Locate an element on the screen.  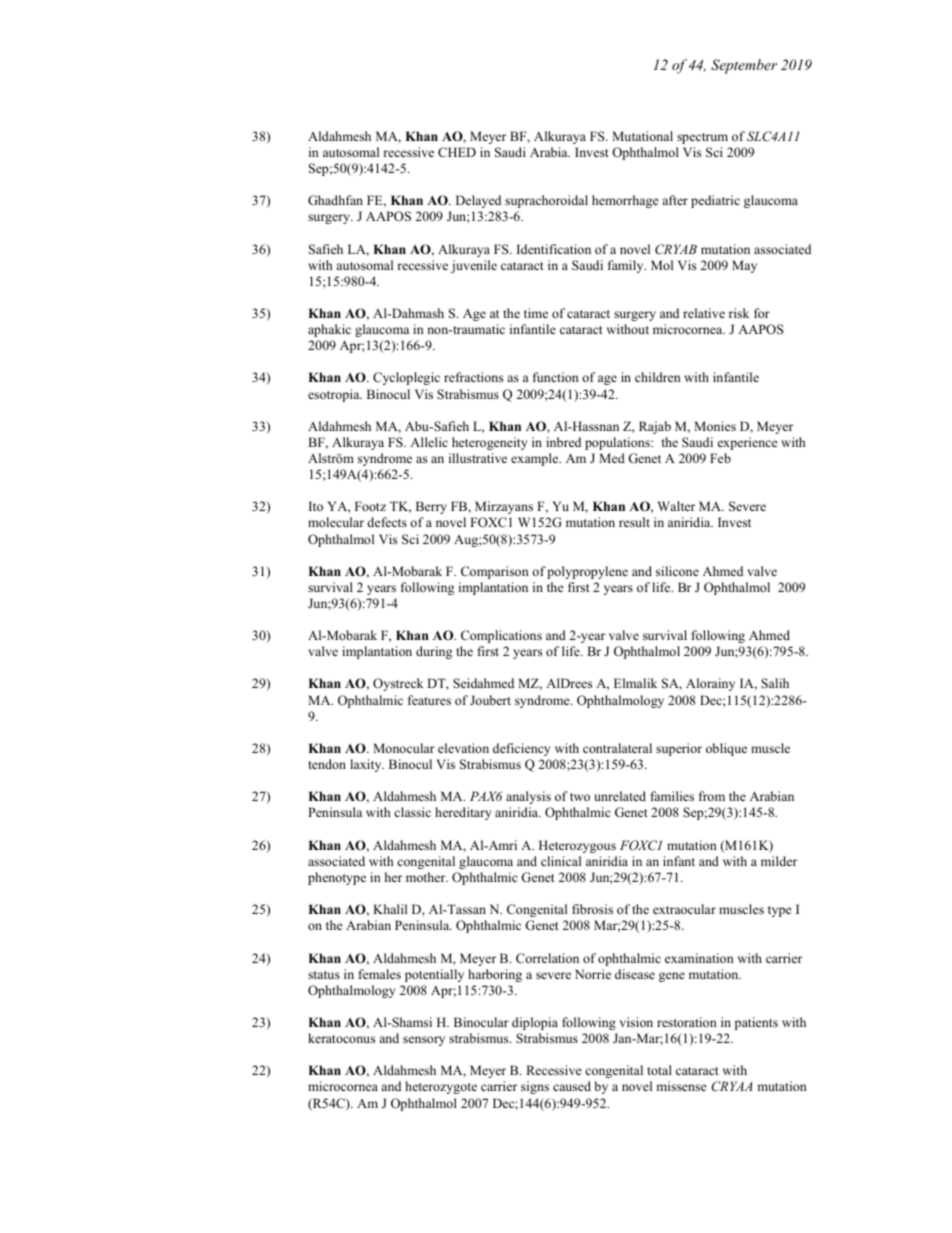
time is located at coordinates (536, 313).
